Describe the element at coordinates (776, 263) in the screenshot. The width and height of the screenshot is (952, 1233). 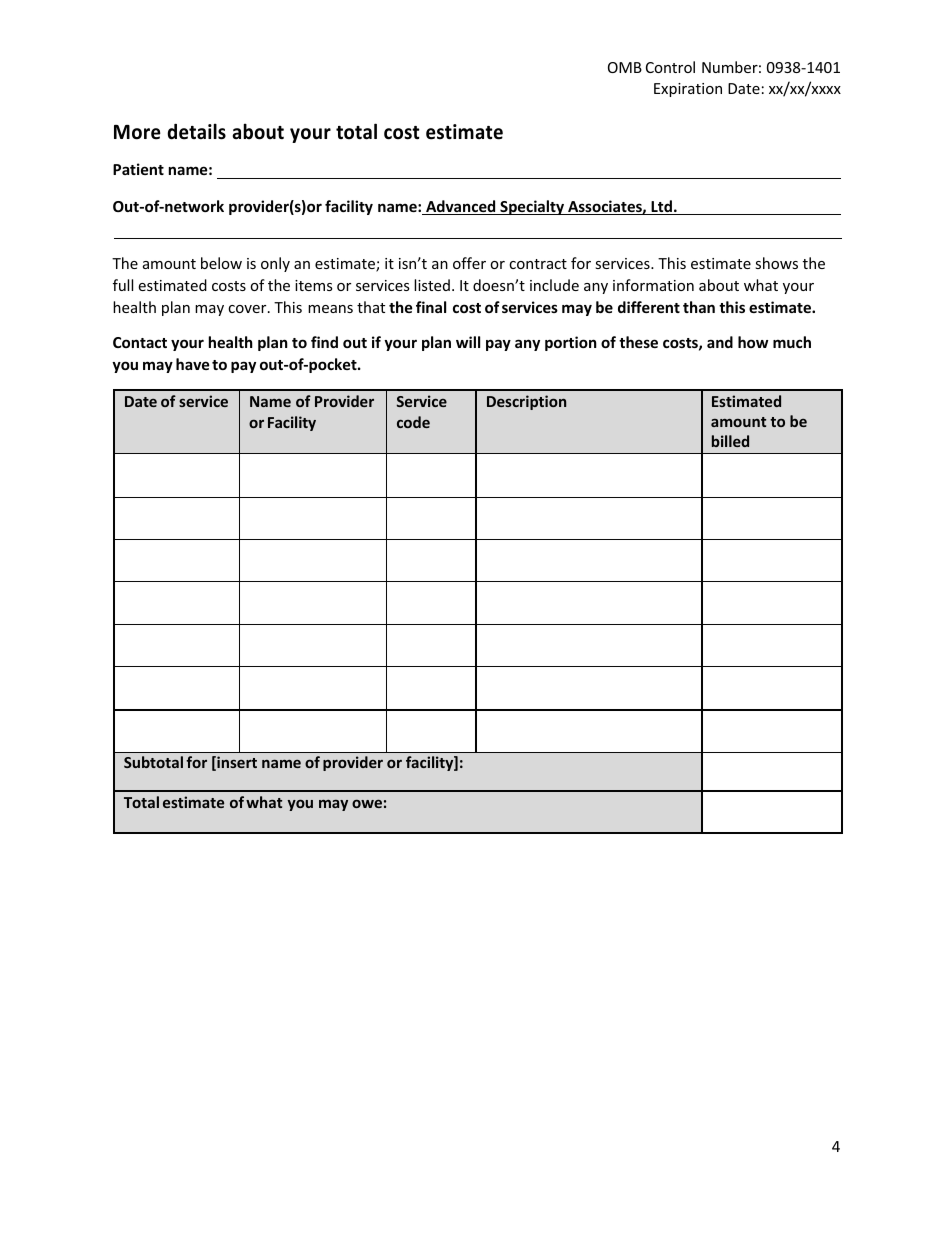
I see `shows` at that location.
